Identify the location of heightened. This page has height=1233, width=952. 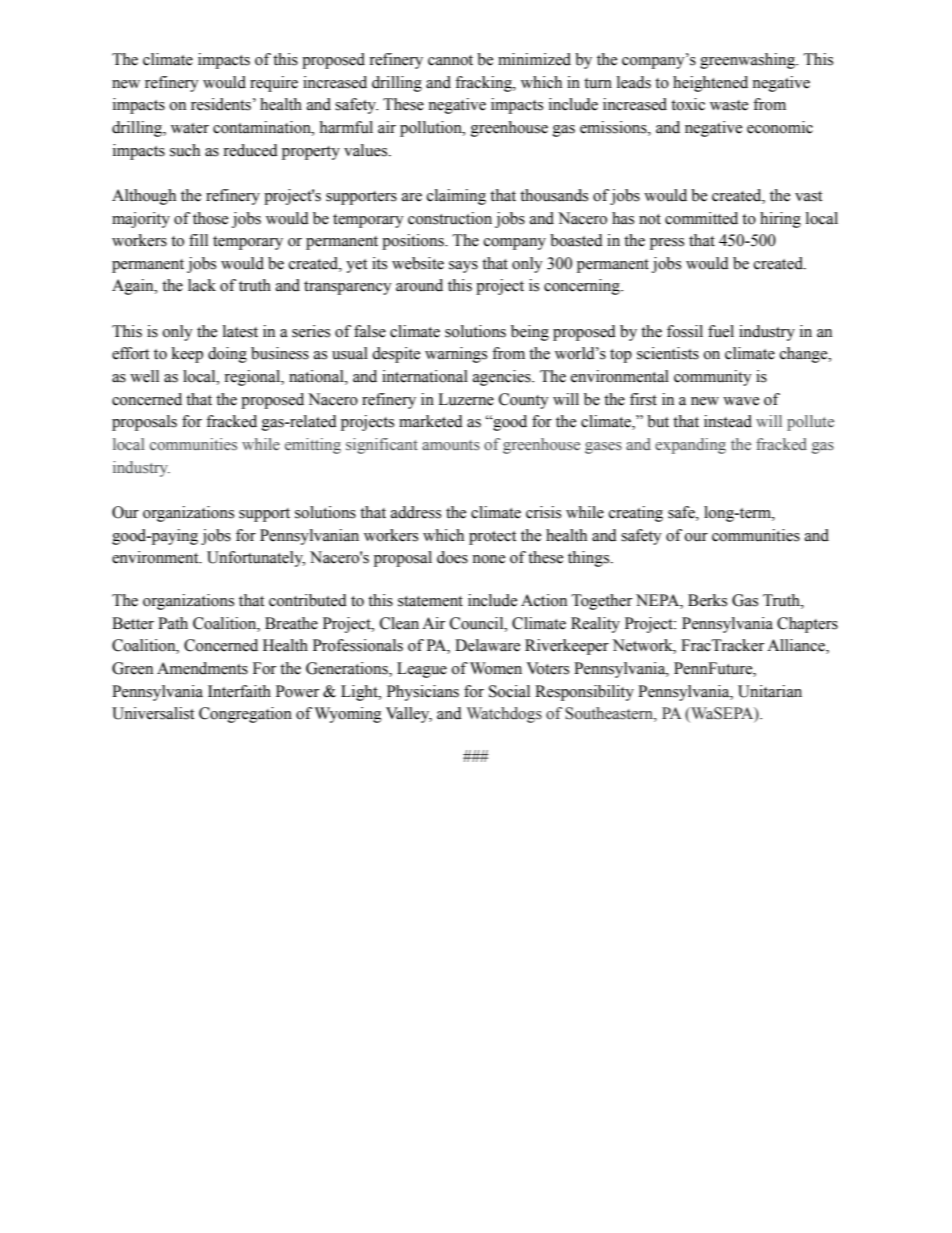
(710, 84).
